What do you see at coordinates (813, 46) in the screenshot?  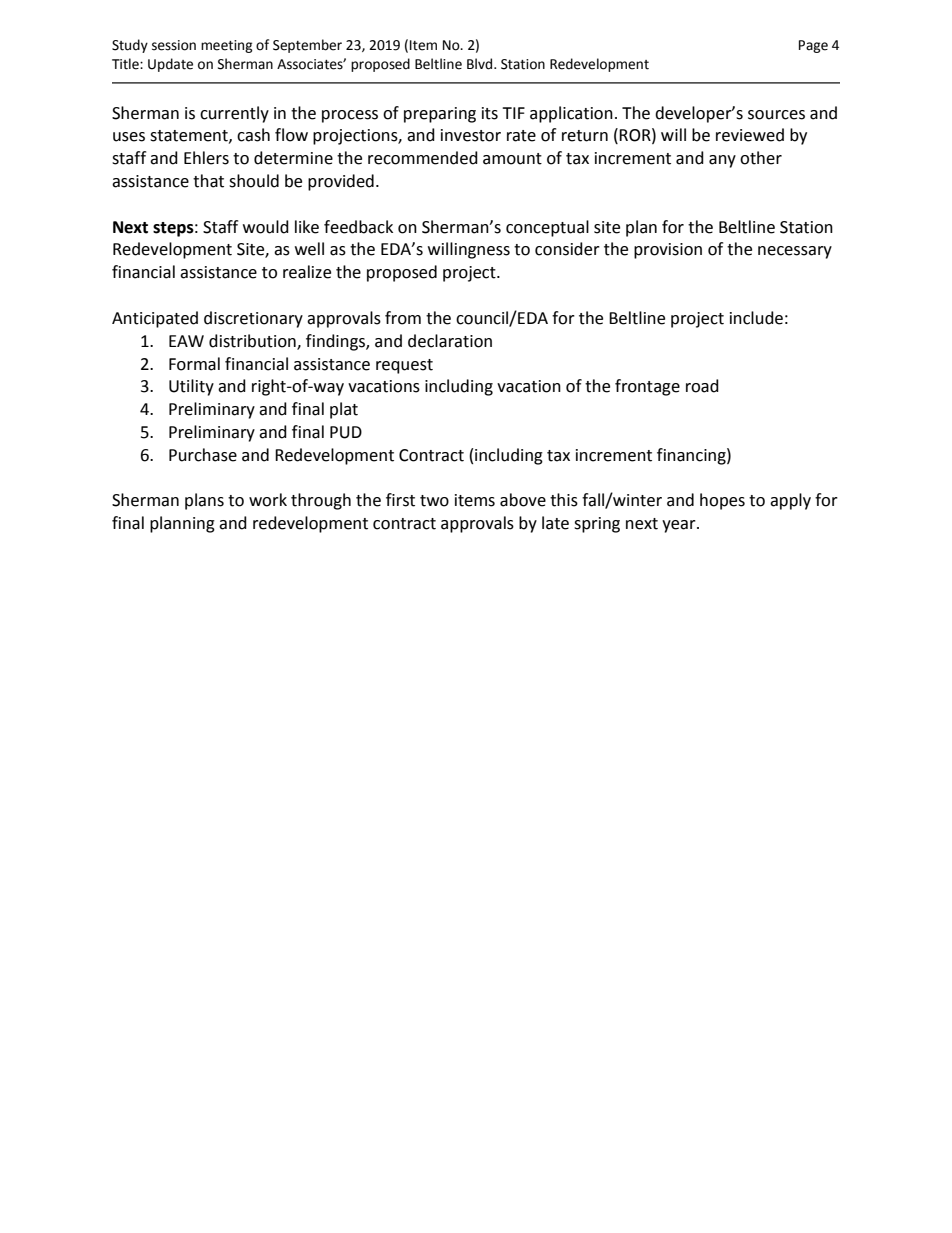 I see `Page` at bounding box center [813, 46].
